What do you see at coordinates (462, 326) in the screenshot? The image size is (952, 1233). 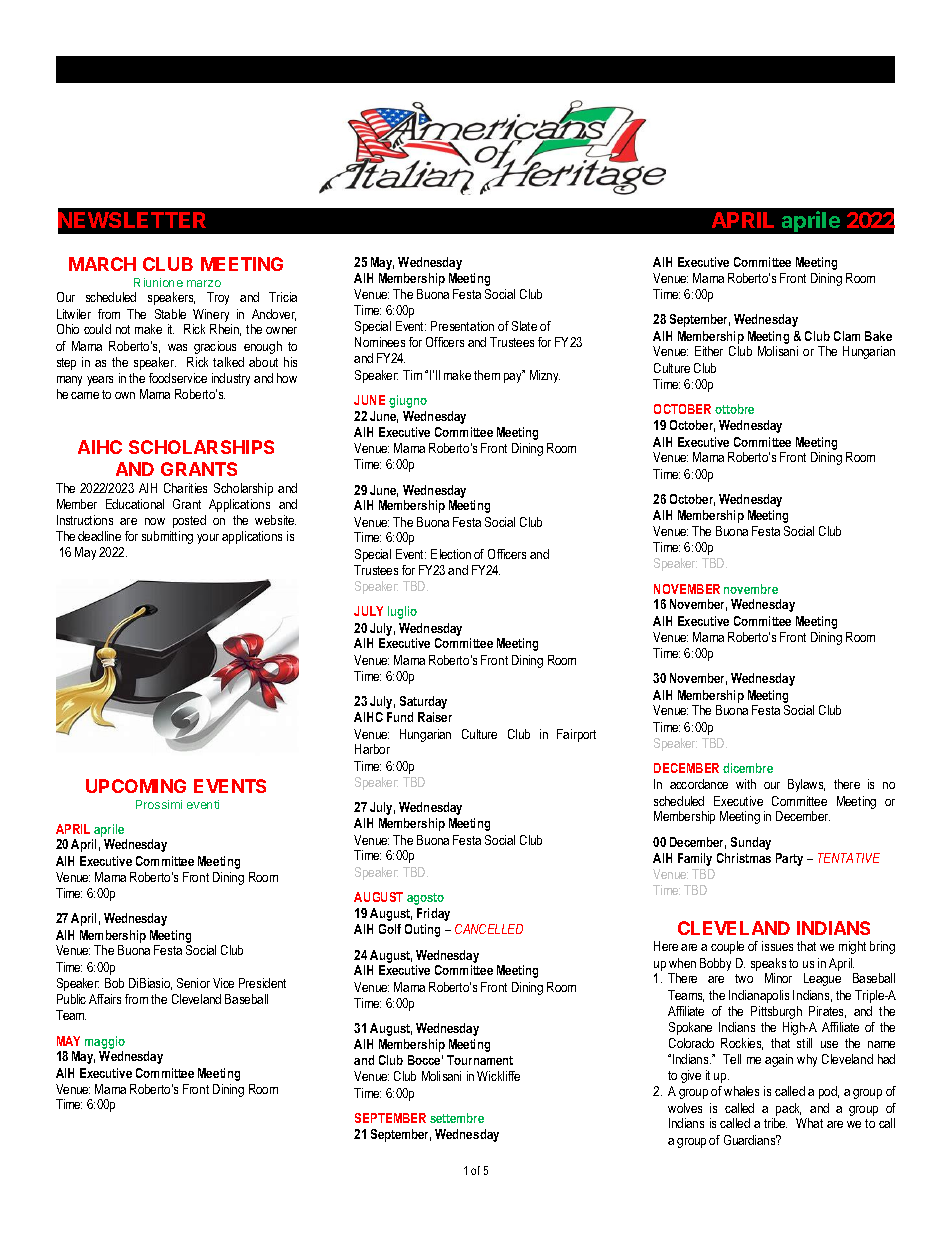 I see `Presentation` at bounding box center [462, 326].
